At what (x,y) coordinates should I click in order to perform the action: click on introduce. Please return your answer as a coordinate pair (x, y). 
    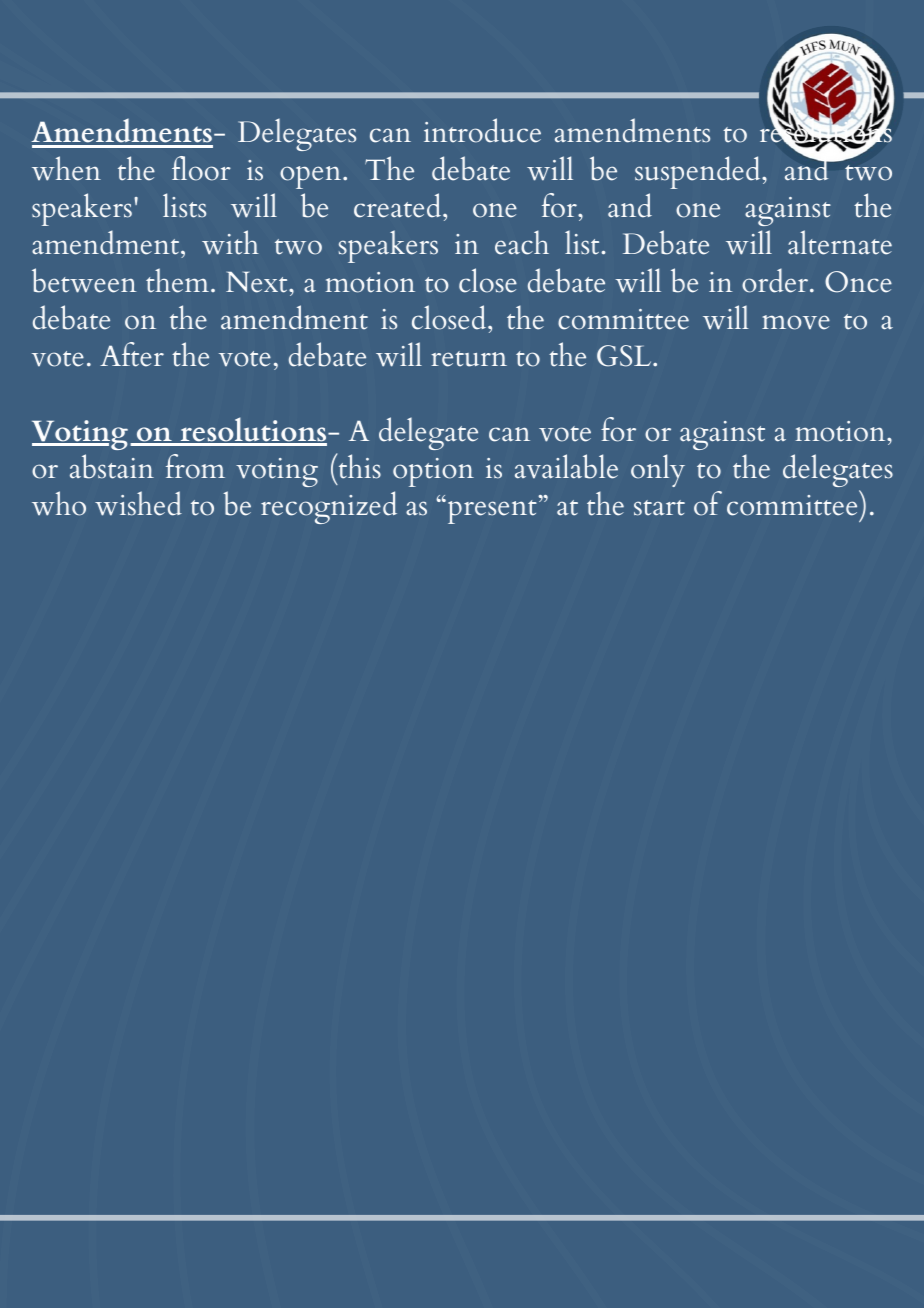
    Looking at the image, I should click on (482, 130).
